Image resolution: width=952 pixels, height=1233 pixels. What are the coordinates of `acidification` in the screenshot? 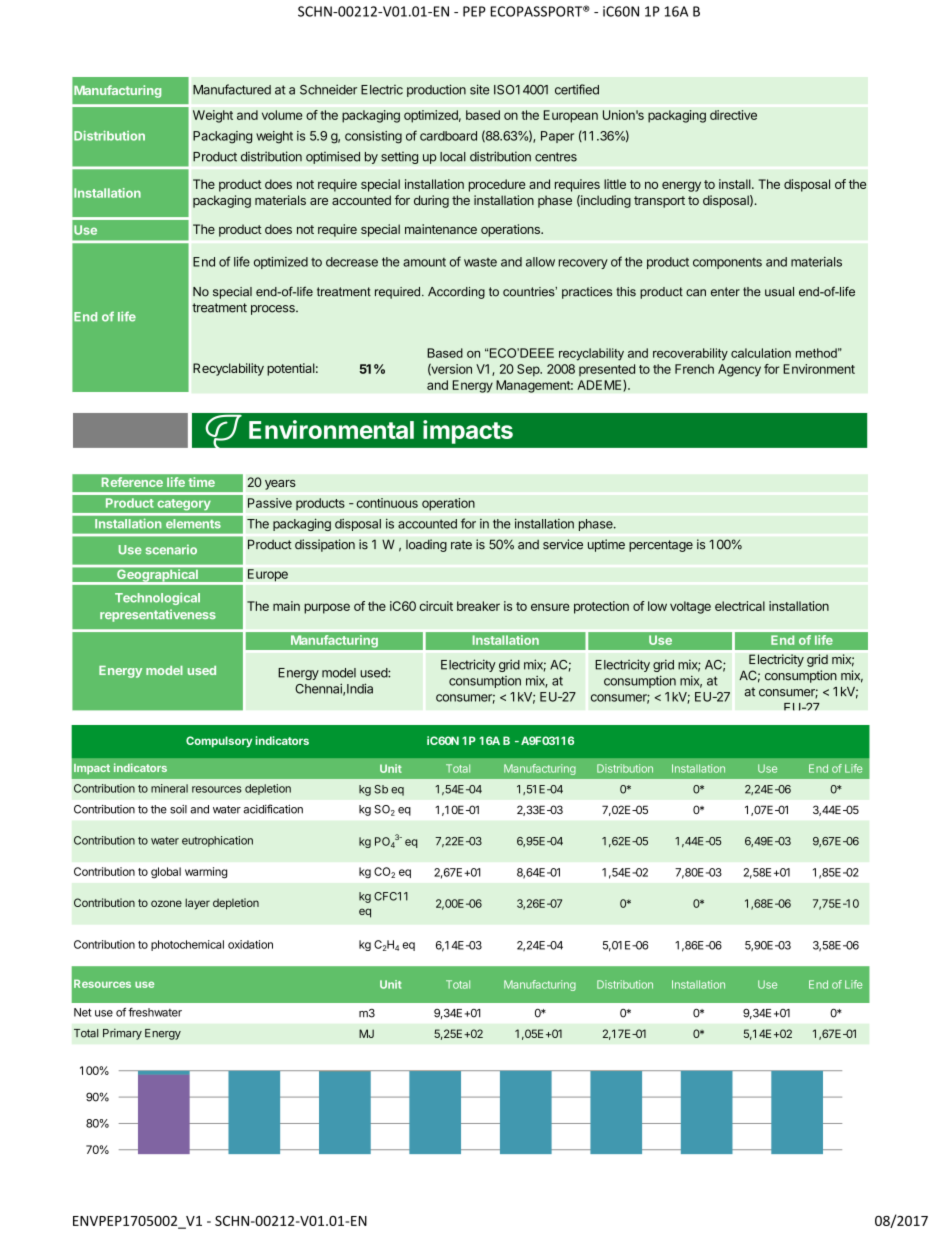 It's located at (273, 809).
